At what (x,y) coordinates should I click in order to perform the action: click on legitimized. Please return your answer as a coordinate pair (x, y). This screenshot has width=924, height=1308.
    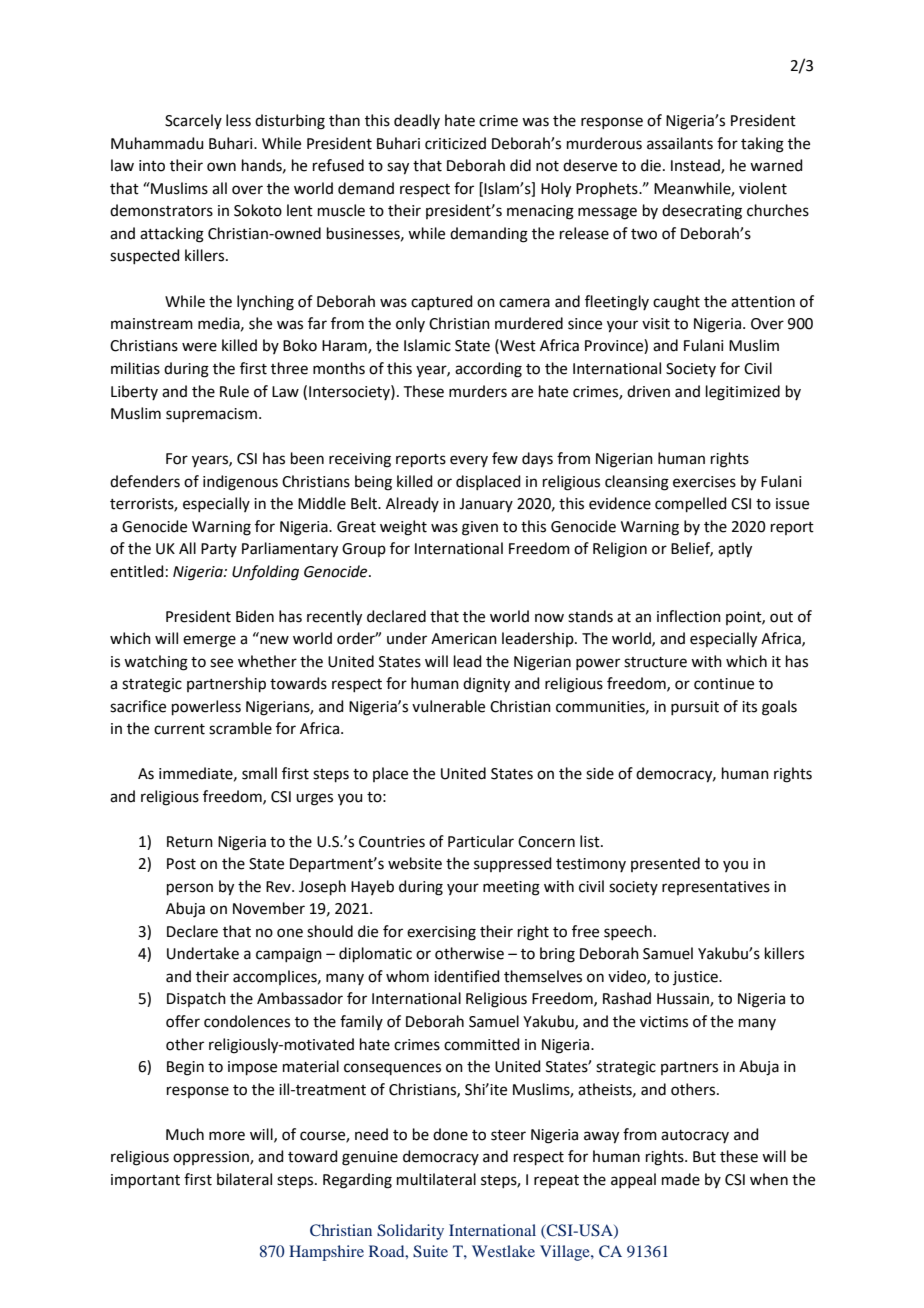
    Looking at the image, I should click on (743, 393).
